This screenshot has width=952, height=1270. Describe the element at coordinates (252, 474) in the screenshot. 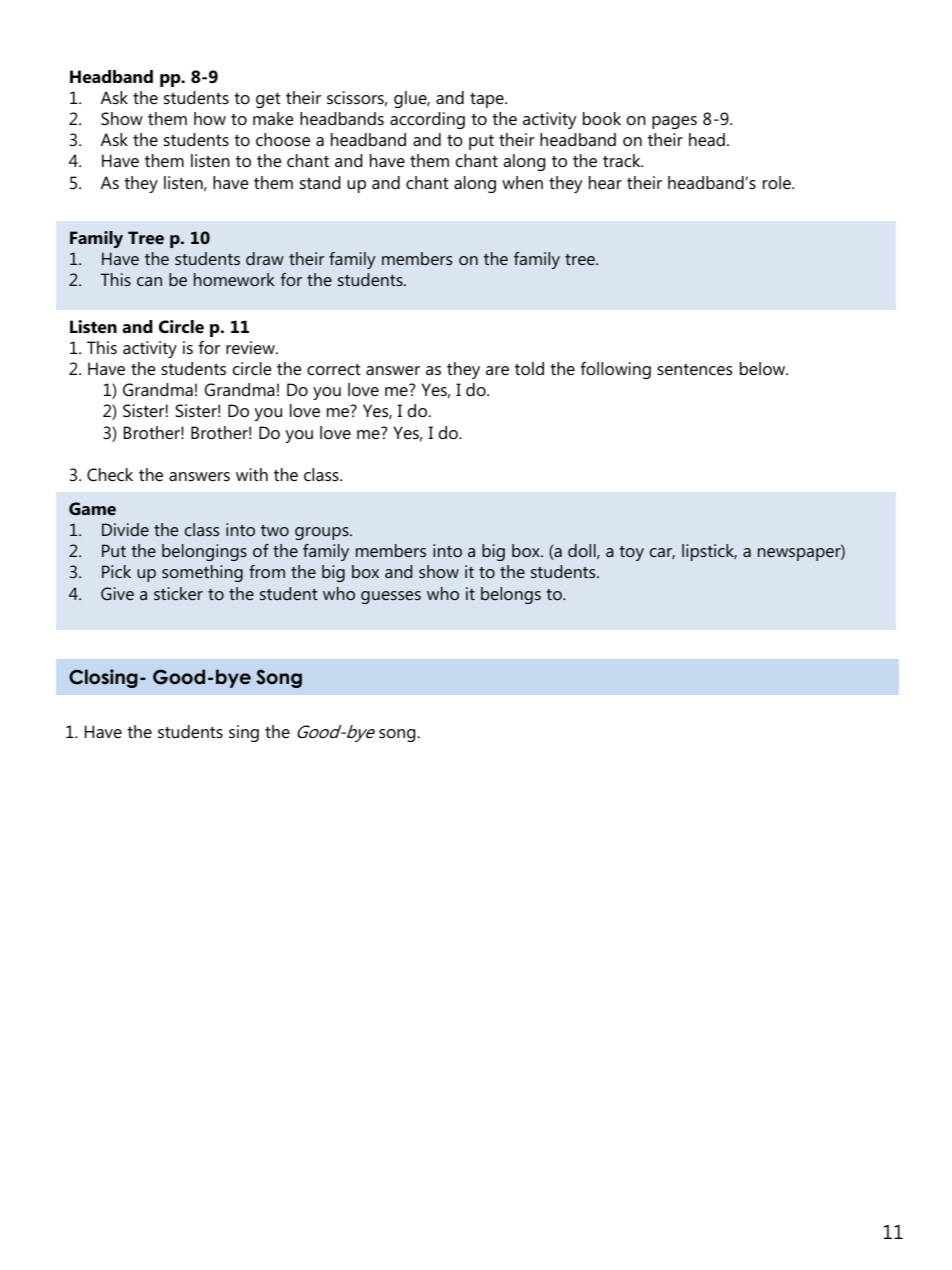

I see `with` at that location.
